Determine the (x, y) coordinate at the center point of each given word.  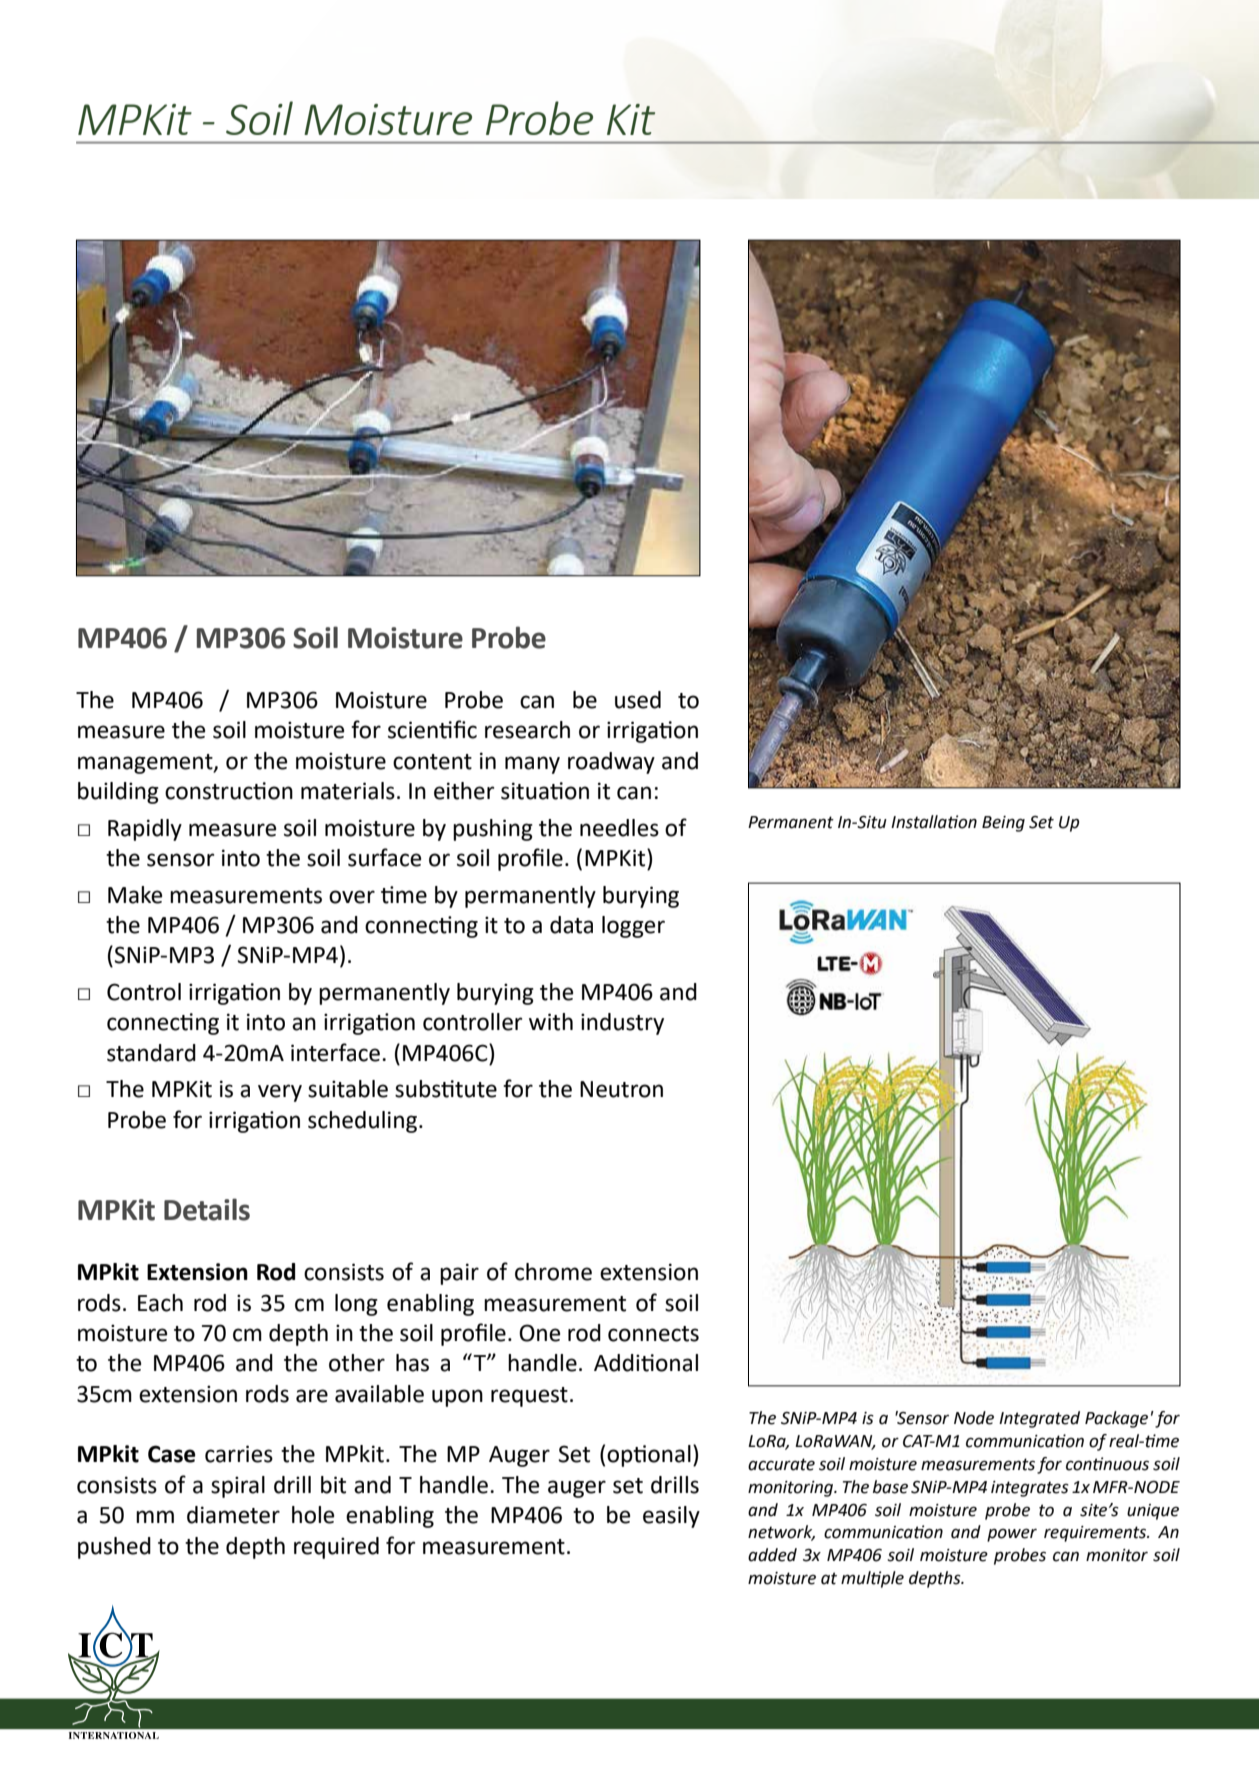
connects (653, 1334)
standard (151, 1053)
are (312, 1396)
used (638, 700)
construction (229, 791)
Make (135, 895)
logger (633, 927)
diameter (233, 1515)
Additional (646, 1363)
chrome (553, 1272)
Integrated (1039, 1419)
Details (207, 1209)
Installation (934, 822)
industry (622, 1024)
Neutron (621, 1089)
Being (1003, 824)
